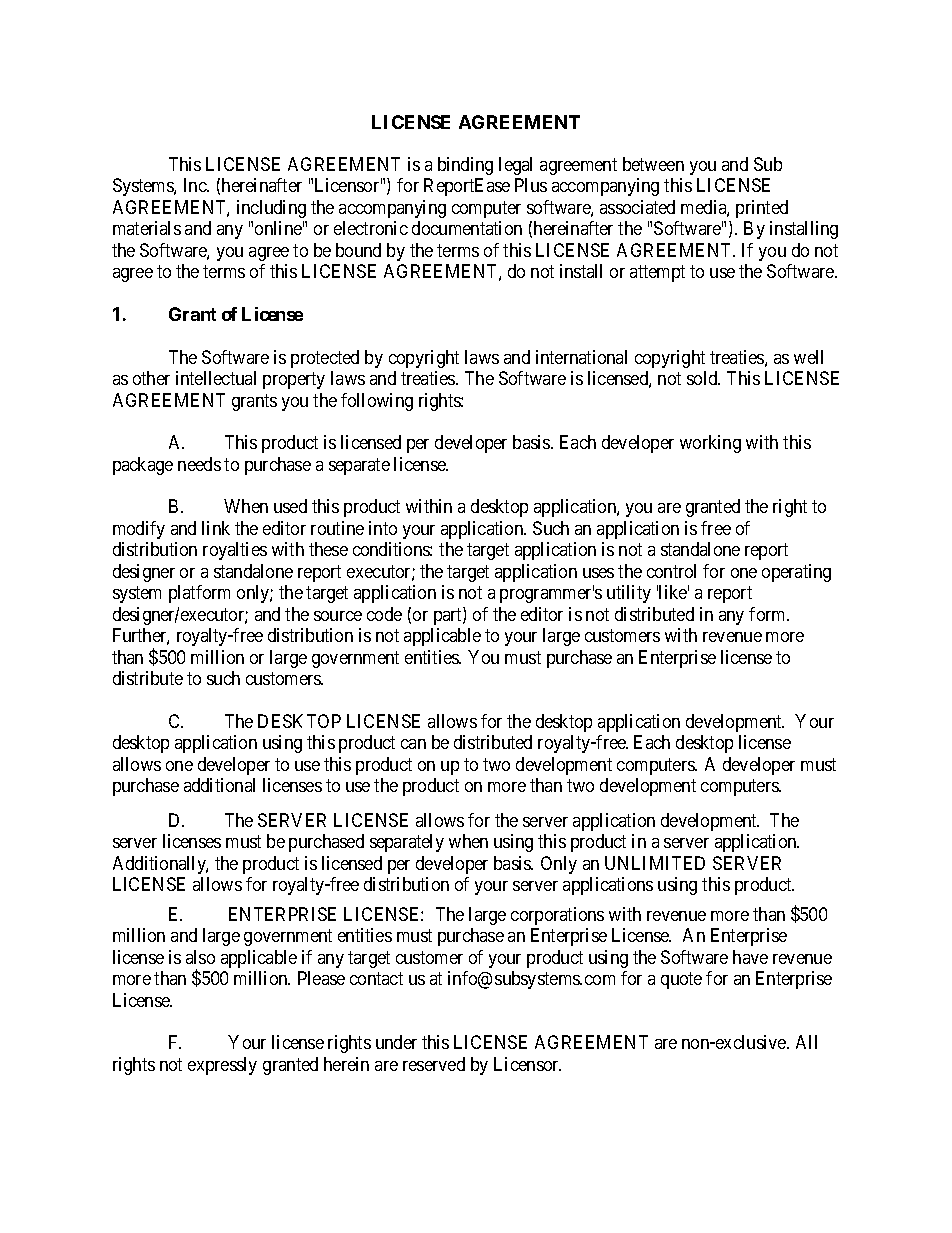  I want to click on reserved, so click(434, 1064).
